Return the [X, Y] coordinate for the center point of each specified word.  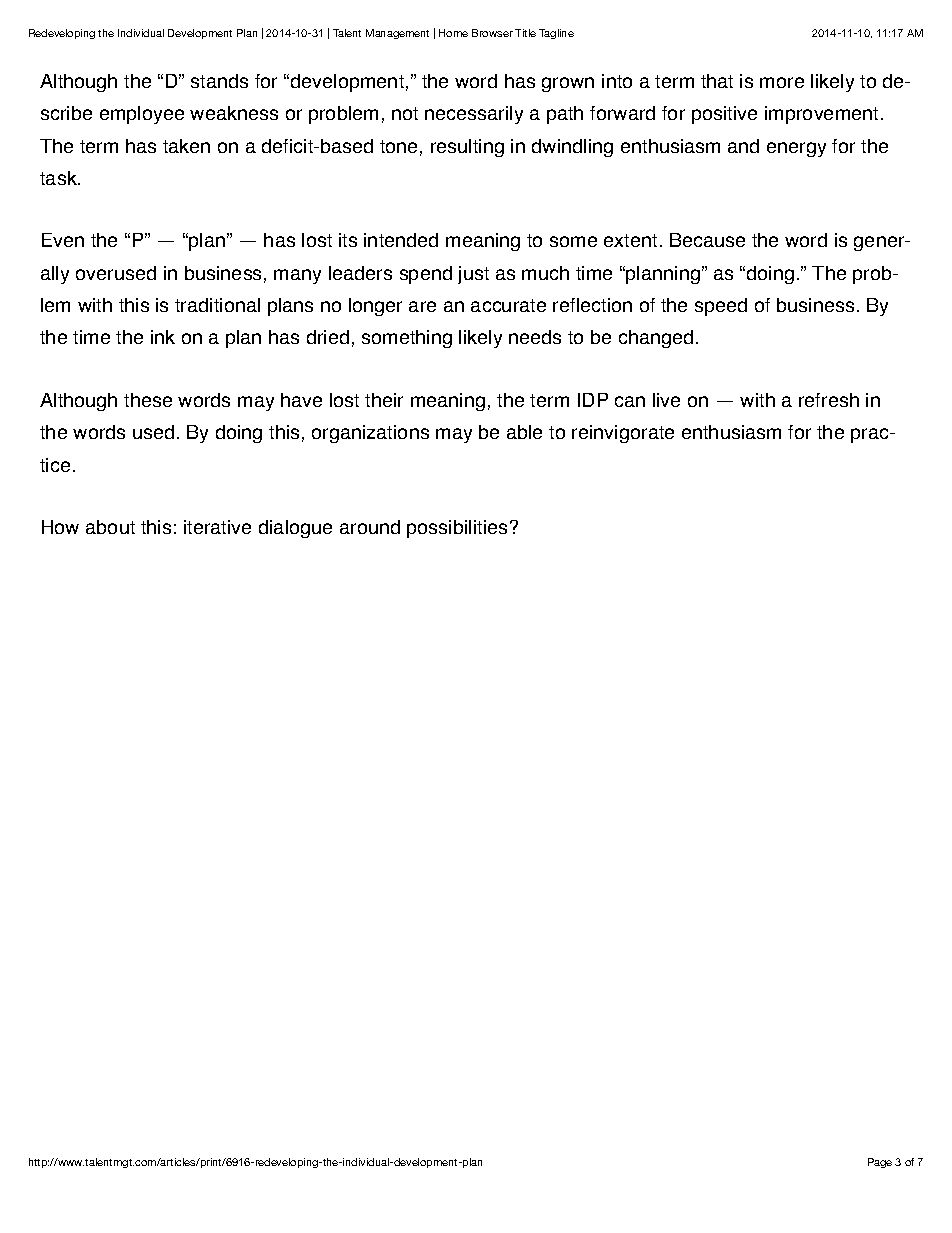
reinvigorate [623, 434]
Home [453, 33]
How [60, 527]
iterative [217, 527]
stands [219, 81]
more [782, 82]
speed [721, 307]
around [370, 527]
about [110, 527]
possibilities [457, 529]
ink [163, 337]
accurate [508, 305]
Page [880, 1163]
